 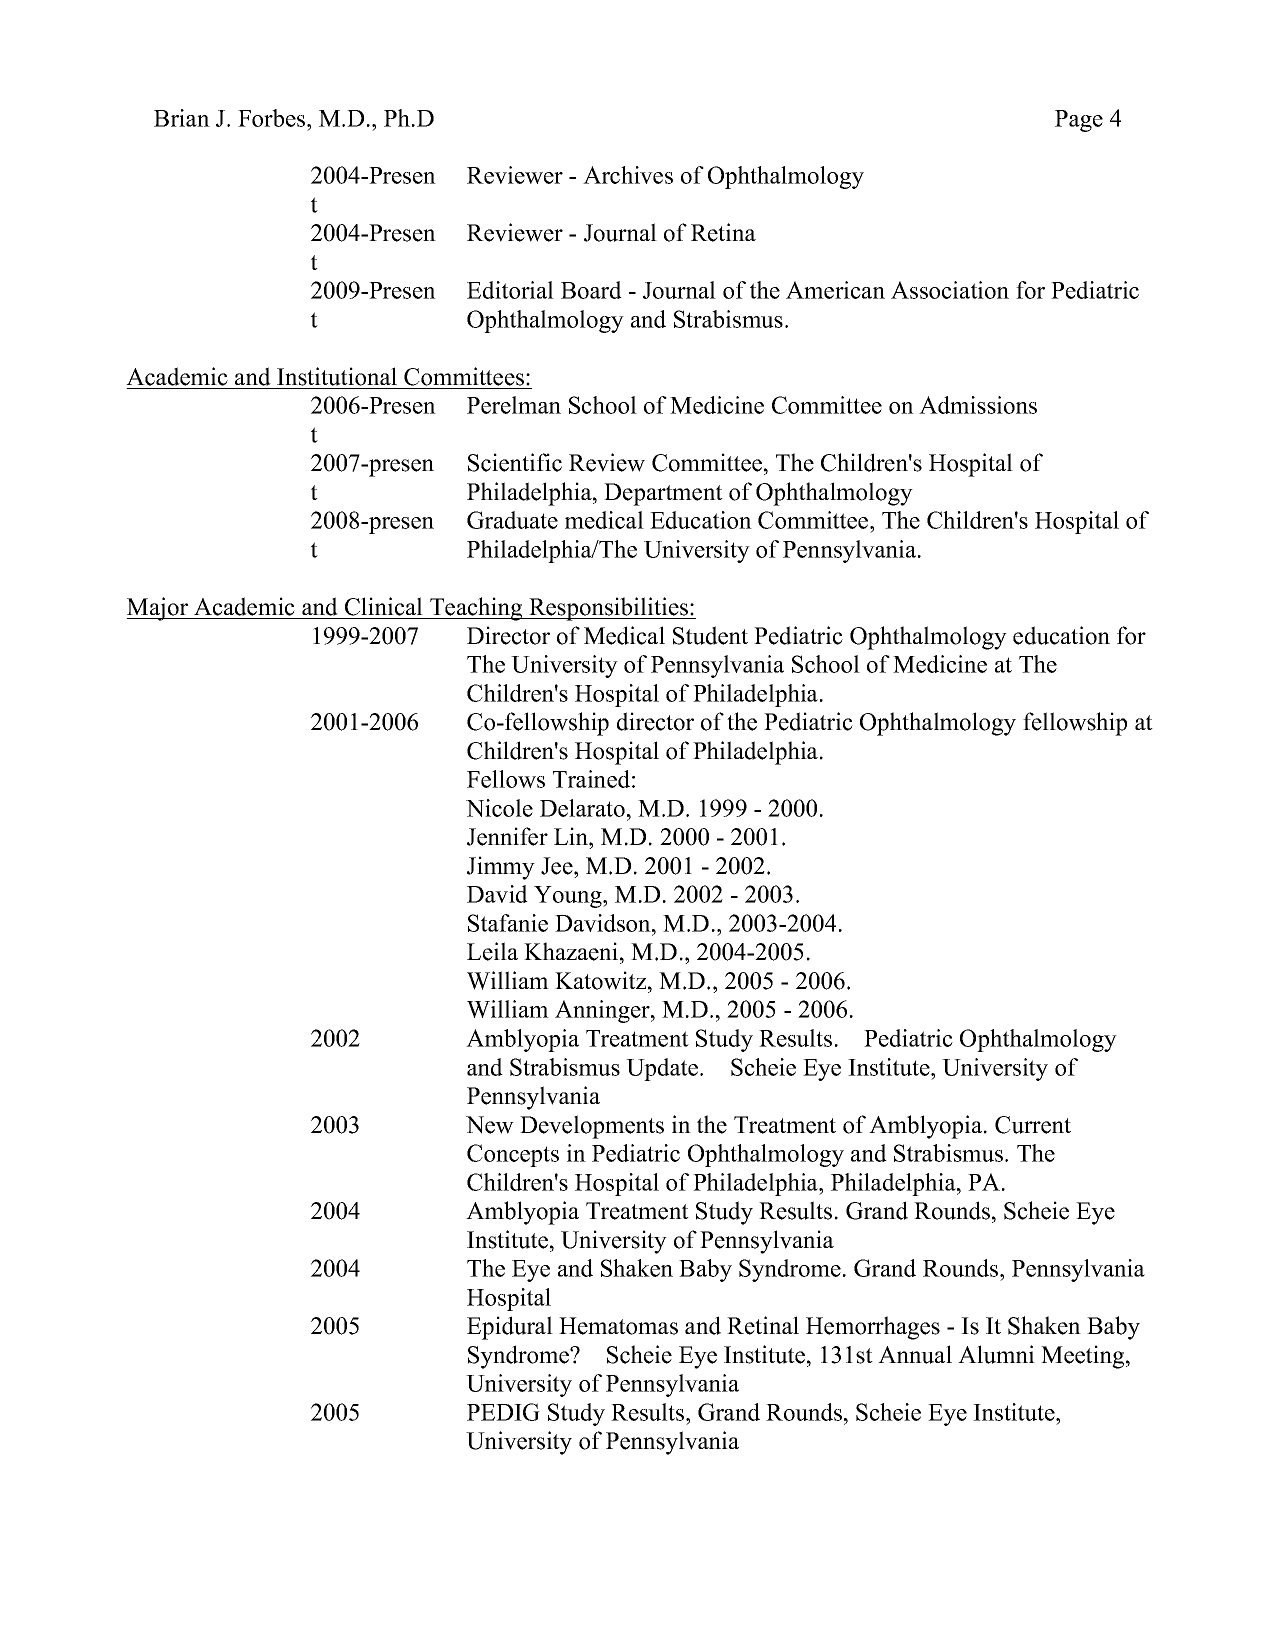 What do you see at coordinates (569, 897) in the page?
I see `Young` at bounding box center [569, 897].
